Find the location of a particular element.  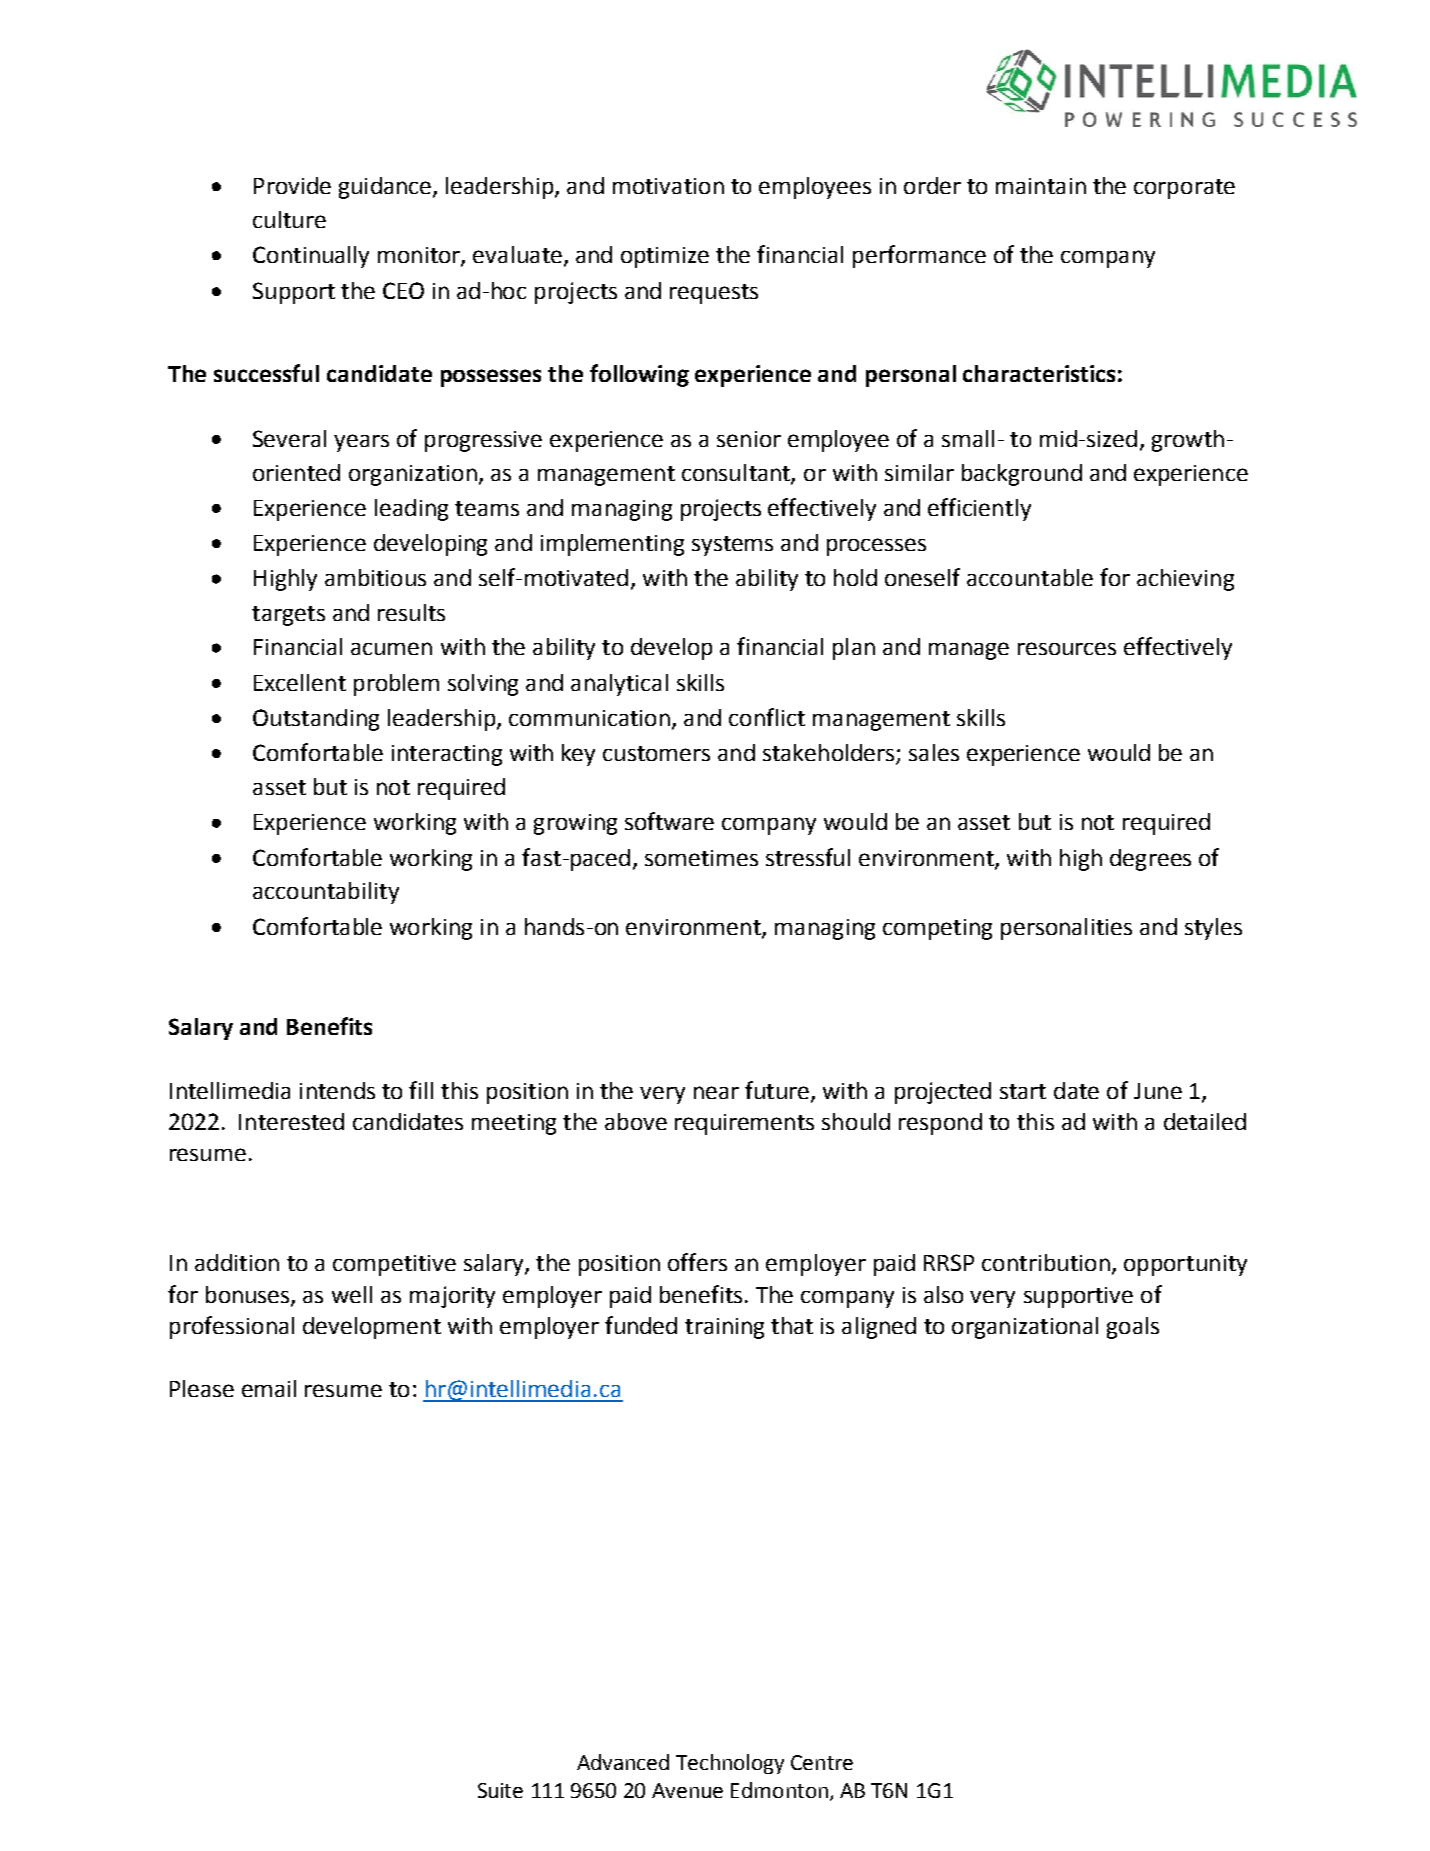

requirements is located at coordinates (744, 1124).
